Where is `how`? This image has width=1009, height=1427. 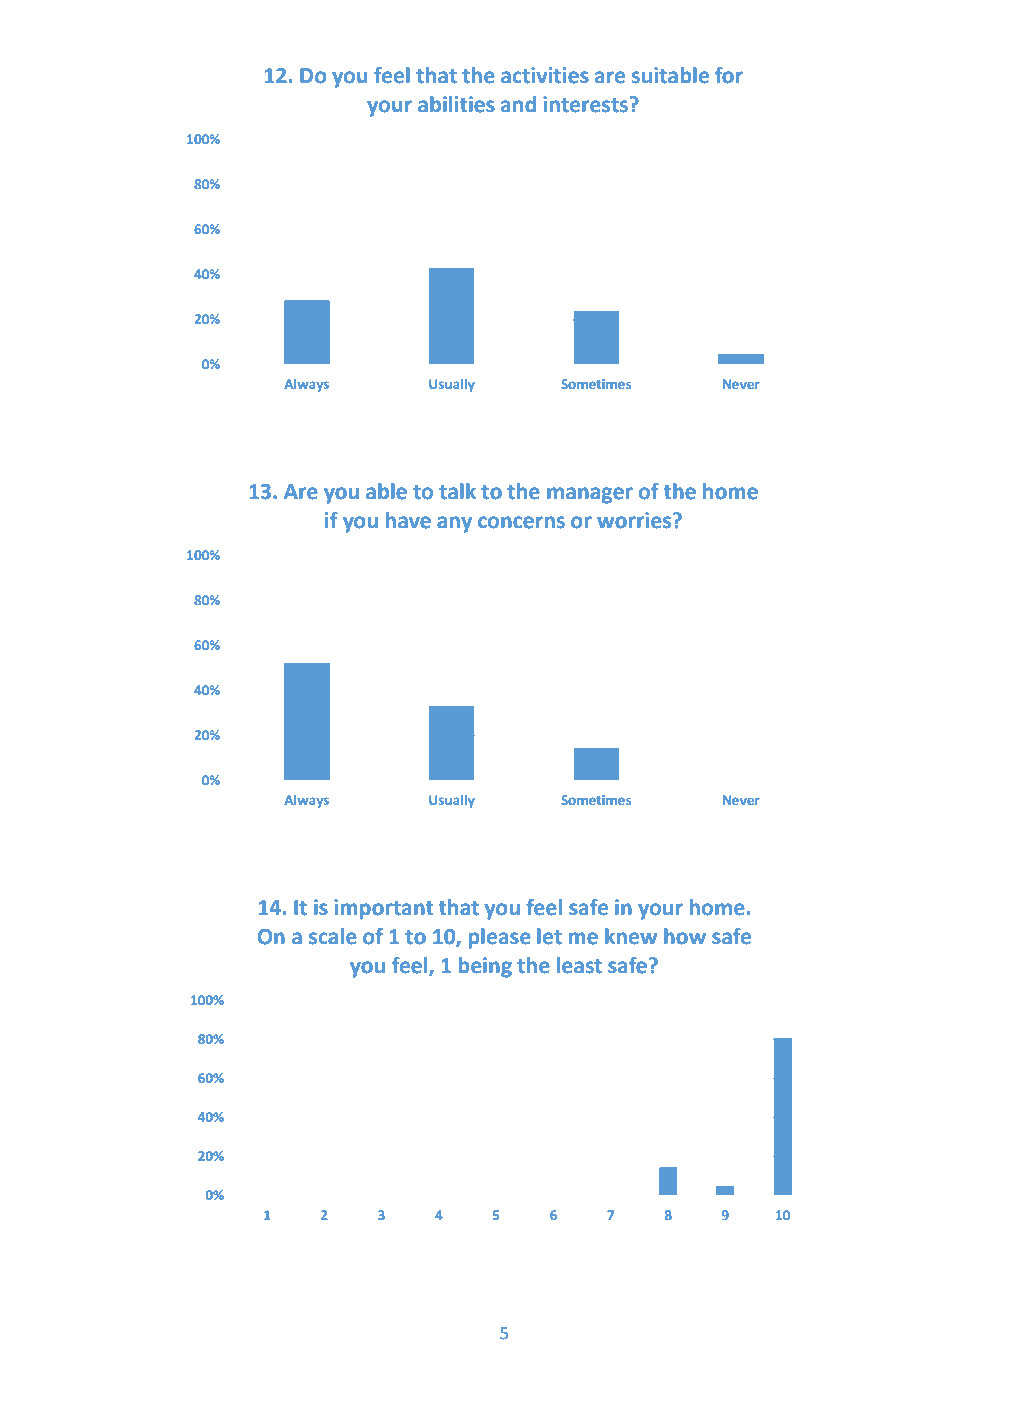
how is located at coordinates (685, 936).
